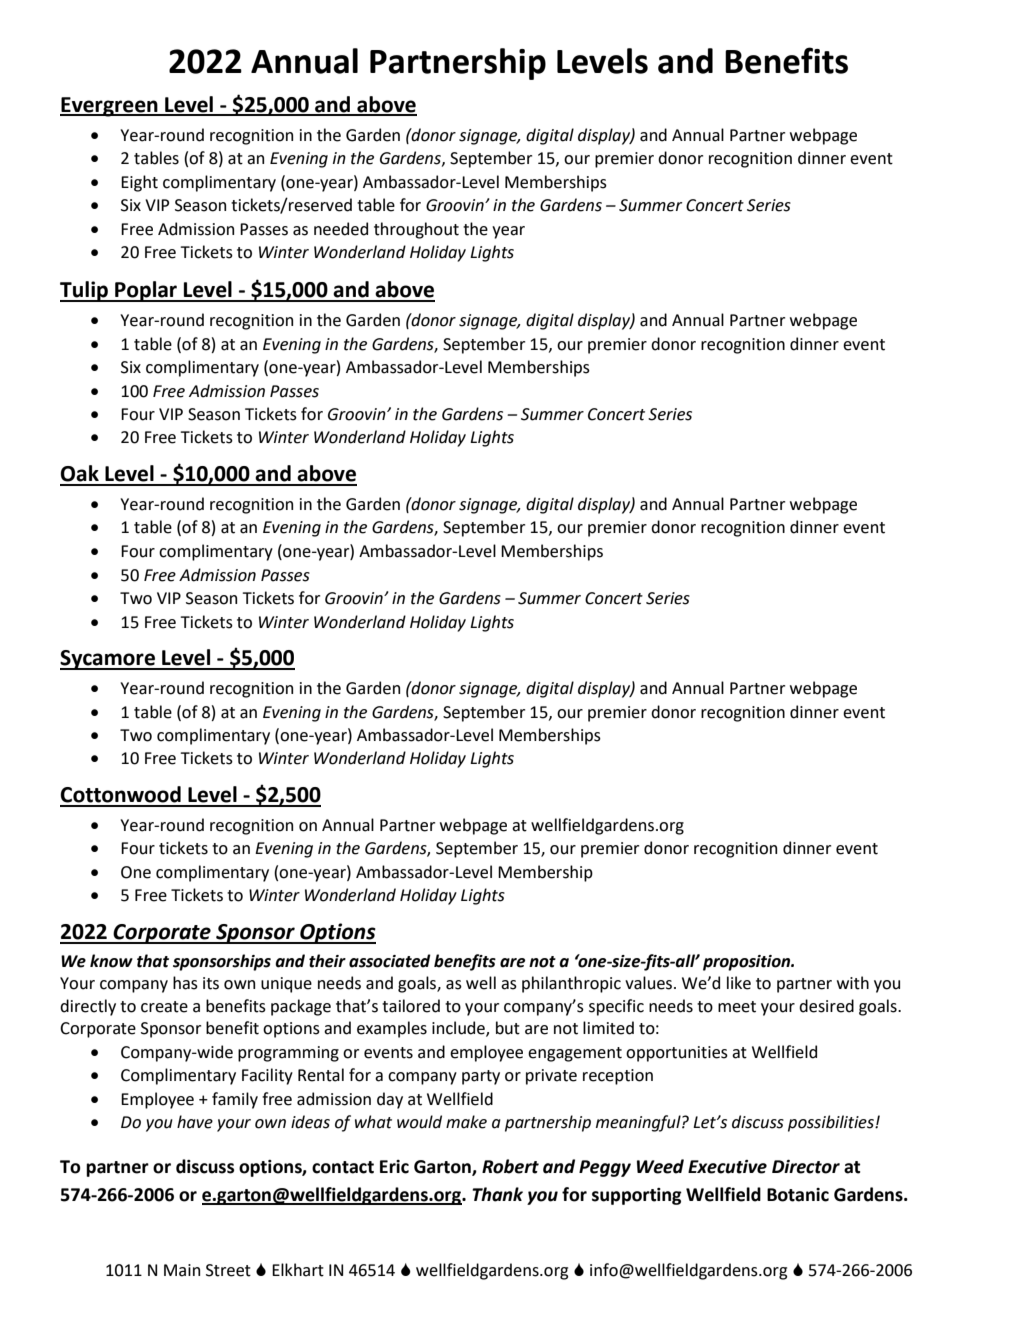 This screenshot has height=1326, width=1025. What do you see at coordinates (139, 183) in the screenshot?
I see `Eight` at bounding box center [139, 183].
